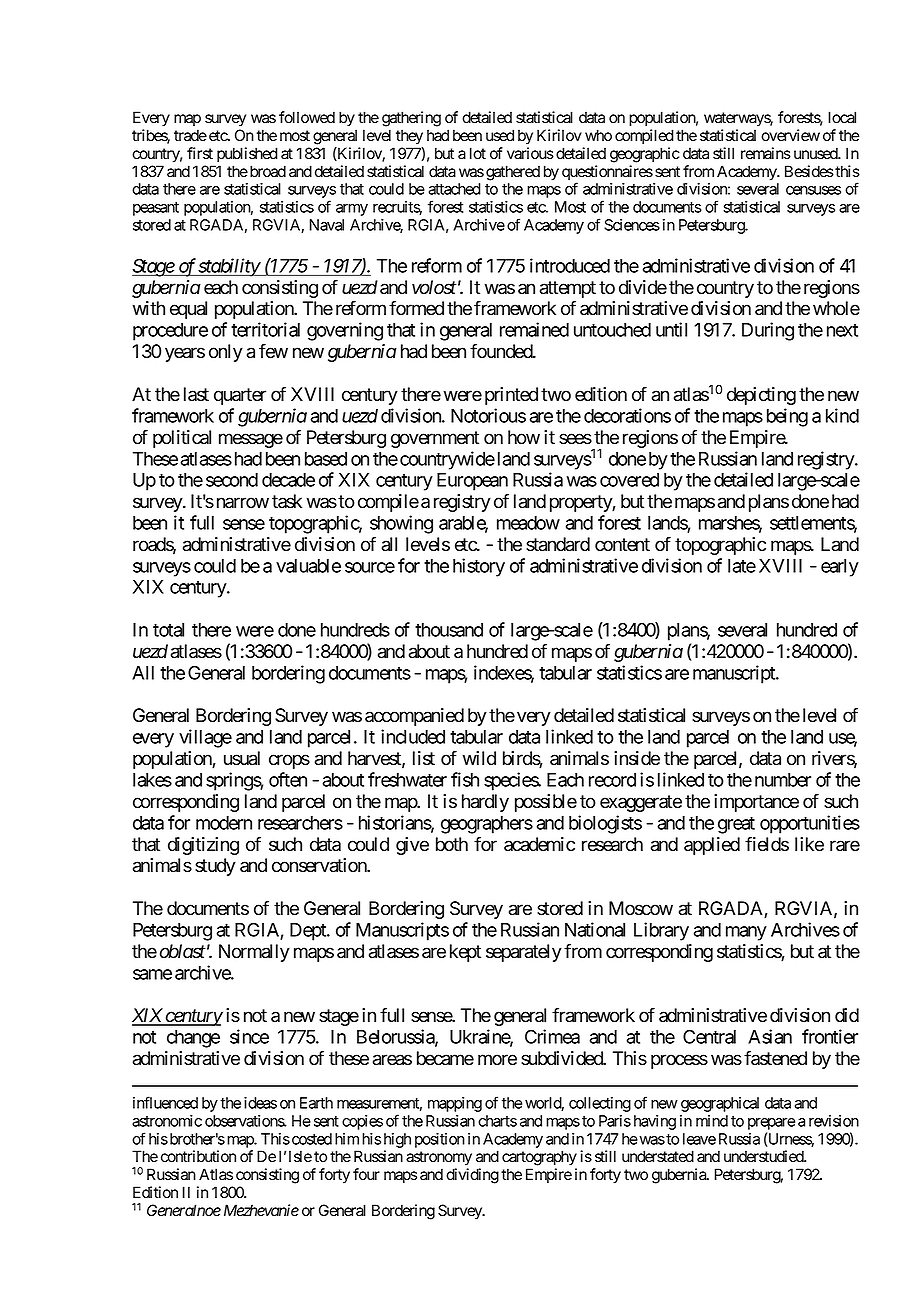 The height and width of the image is (1308, 924). I want to click on total, so click(168, 630).
